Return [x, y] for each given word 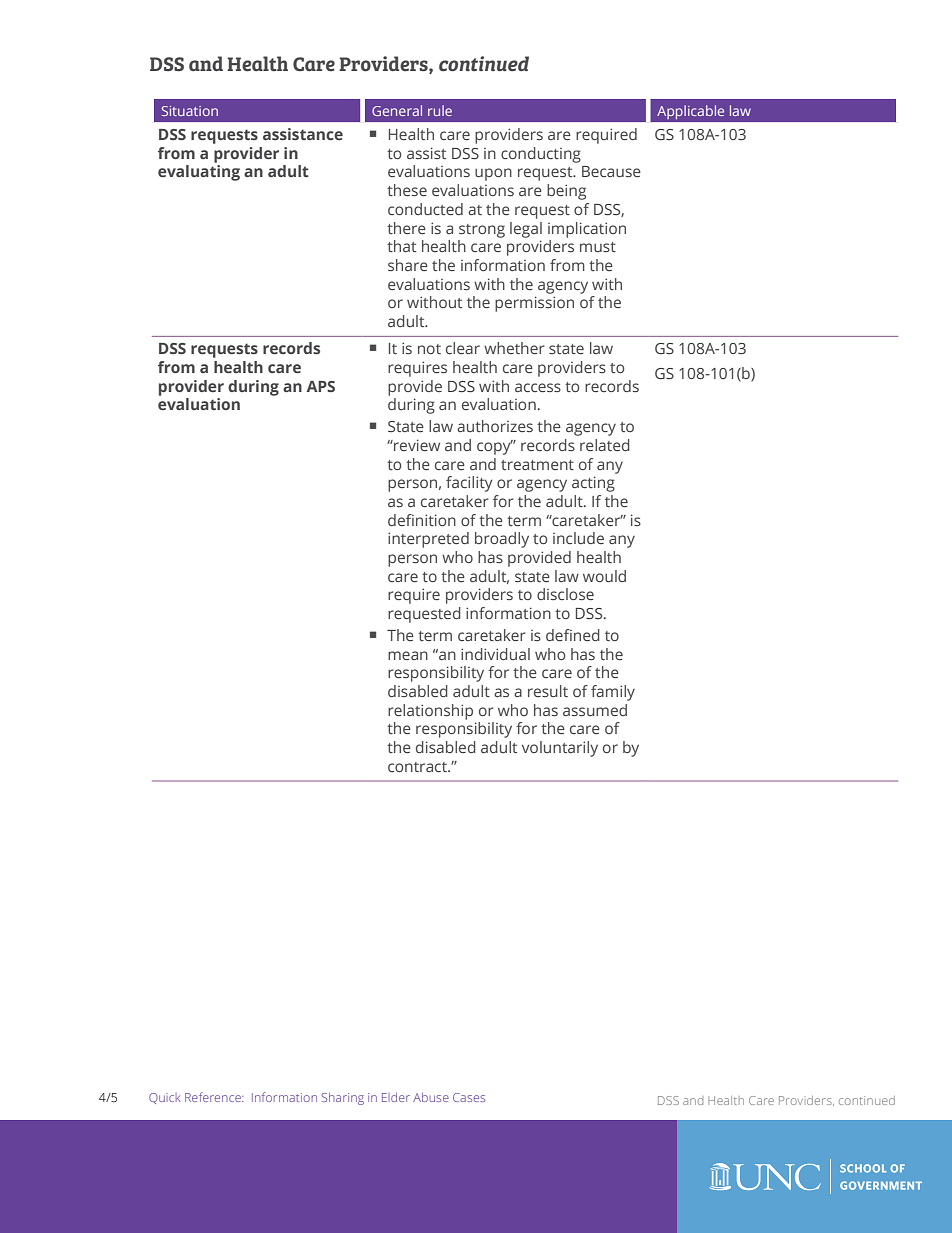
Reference [214, 1097]
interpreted [428, 540]
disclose [565, 594]
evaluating [199, 173]
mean [408, 655]
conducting [541, 155]
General [397, 110]
